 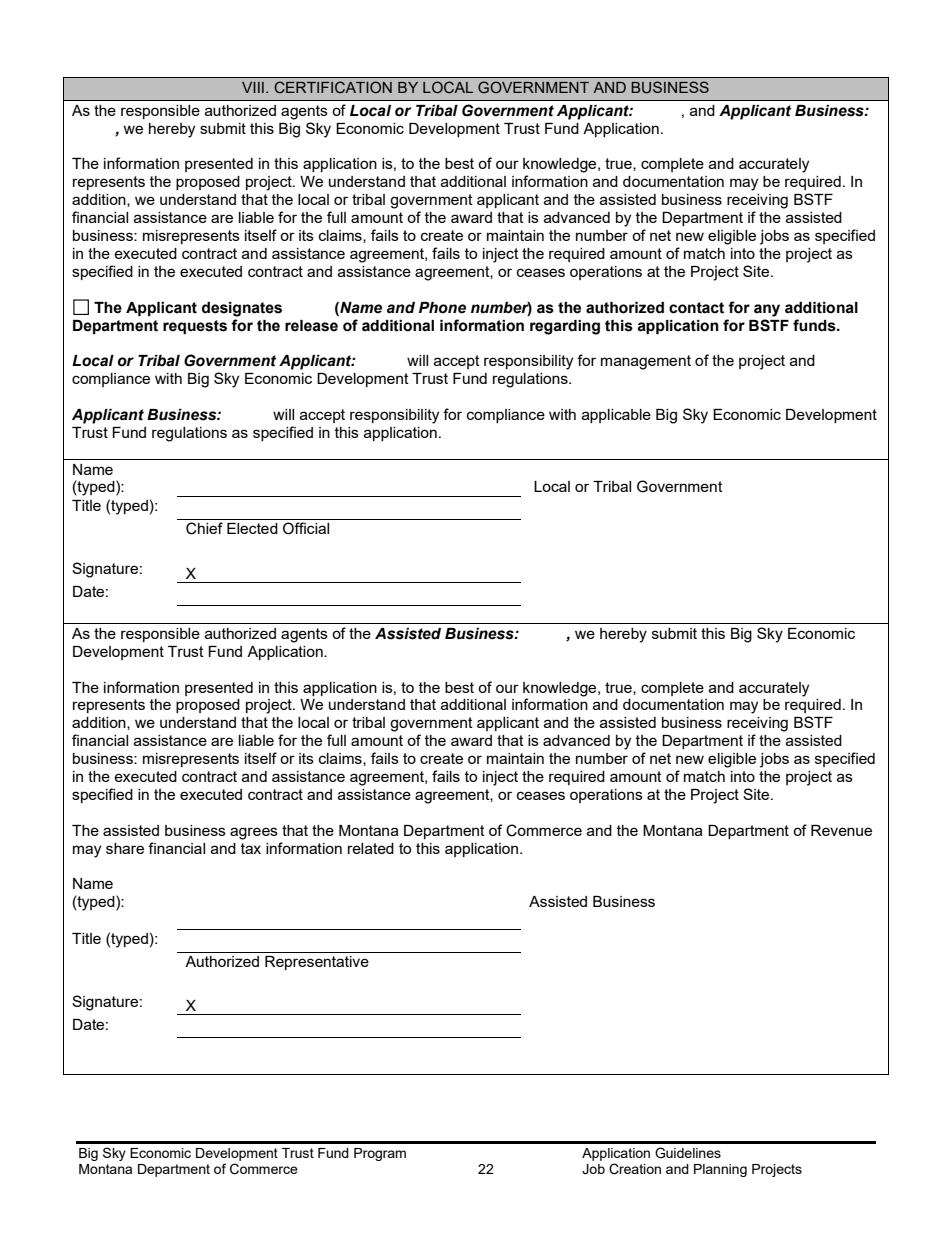 What do you see at coordinates (635, 1169) in the document?
I see `Creation` at bounding box center [635, 1169].
